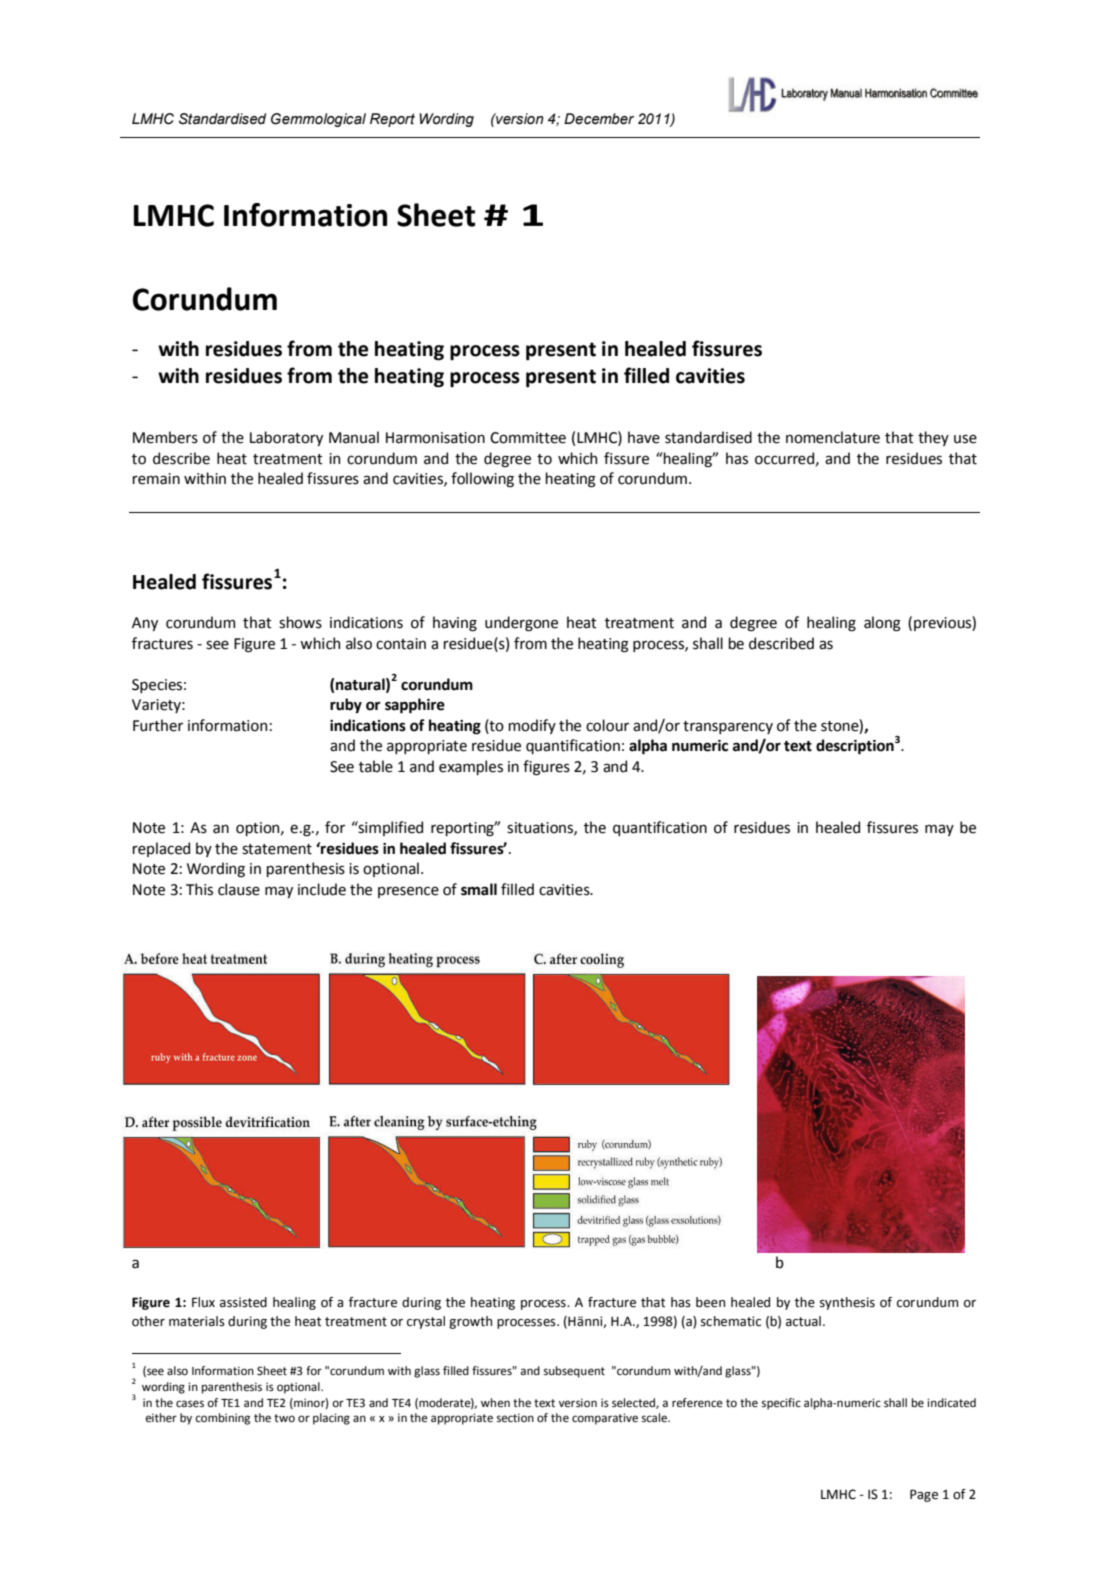 Image resolution: width=1109 pixels, height=1569 pixels. Describe the element at coordinates (222, 1419) in the page. I see `combining` at that location.
